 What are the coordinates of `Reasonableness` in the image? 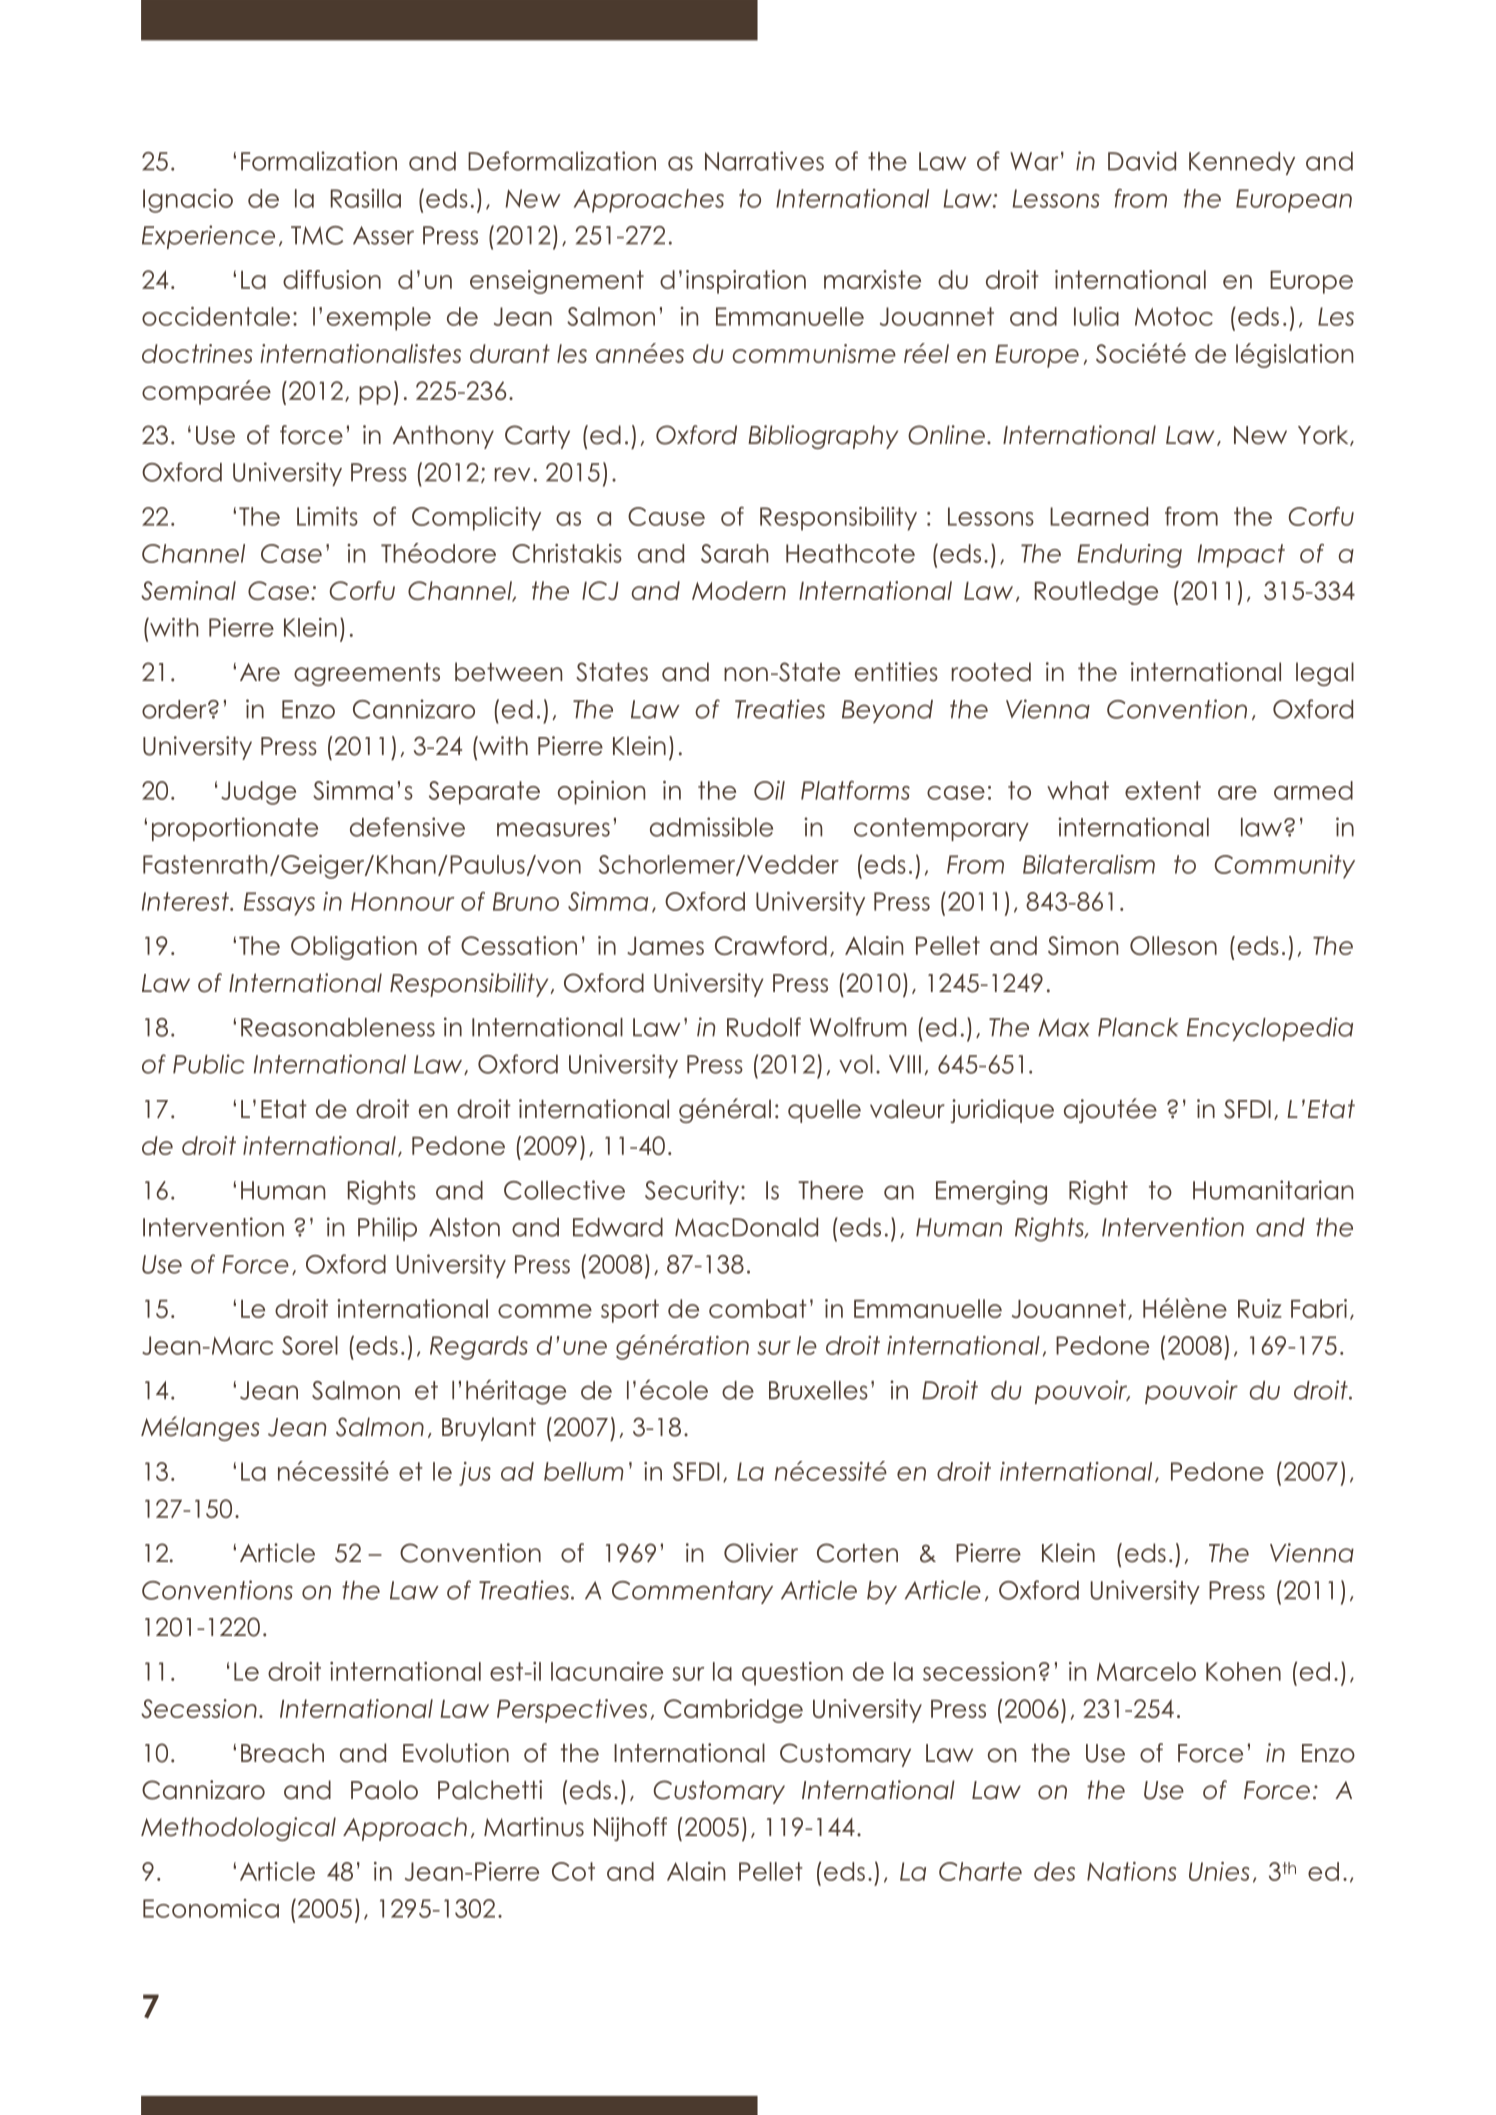 It's located at (338, 1027).
